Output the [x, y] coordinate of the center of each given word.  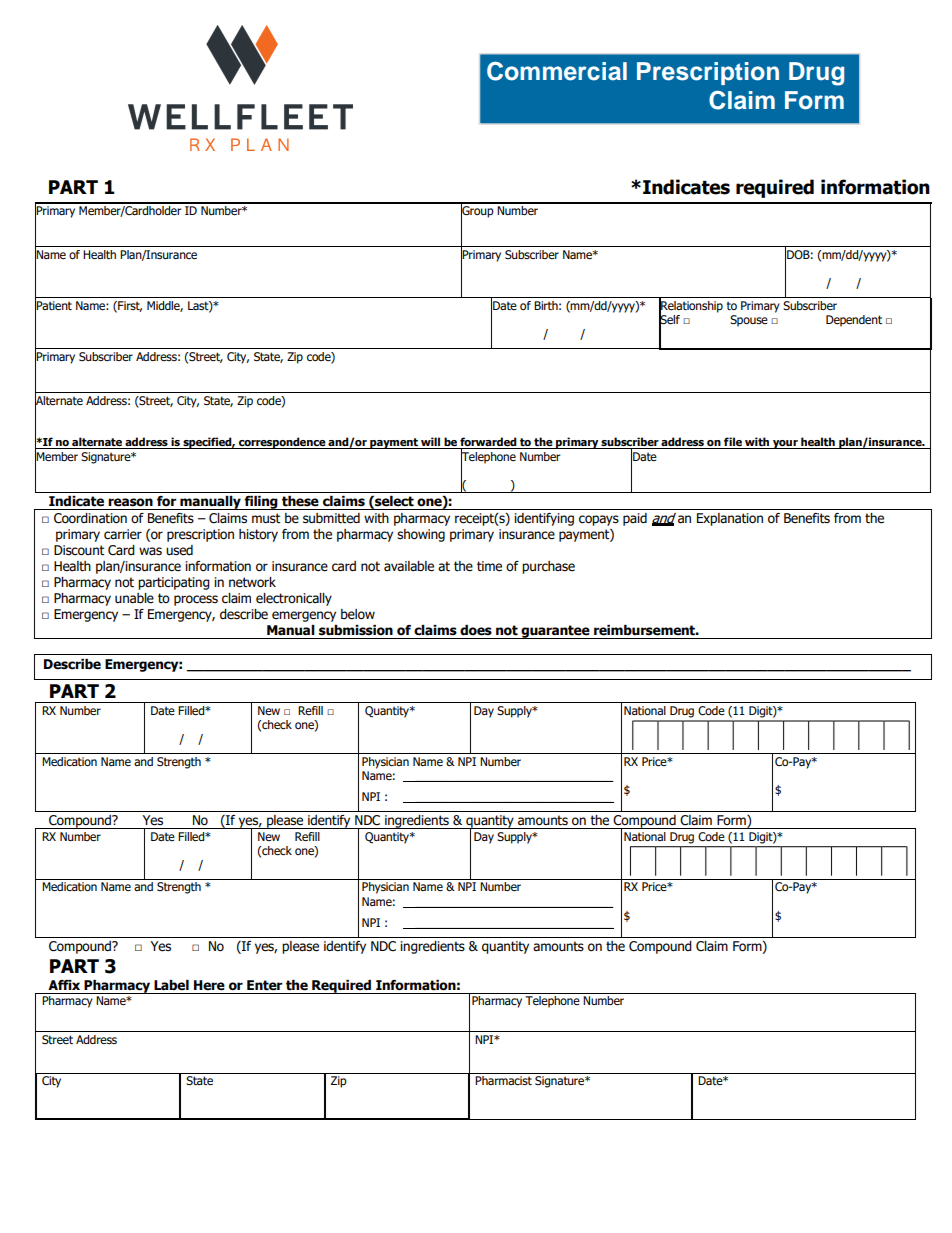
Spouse [749, 321]
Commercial [557, 71]
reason [130, 502]
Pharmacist [503, 1080]
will [430, 441]
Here [209, 985]
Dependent [854, 321]
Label [171, 985]
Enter [265, 985]
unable [134, 598]
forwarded [488, 443]
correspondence [282, 443]
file [733, 443]
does [476, 630]
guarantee [555, 632]
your [785, 444]
